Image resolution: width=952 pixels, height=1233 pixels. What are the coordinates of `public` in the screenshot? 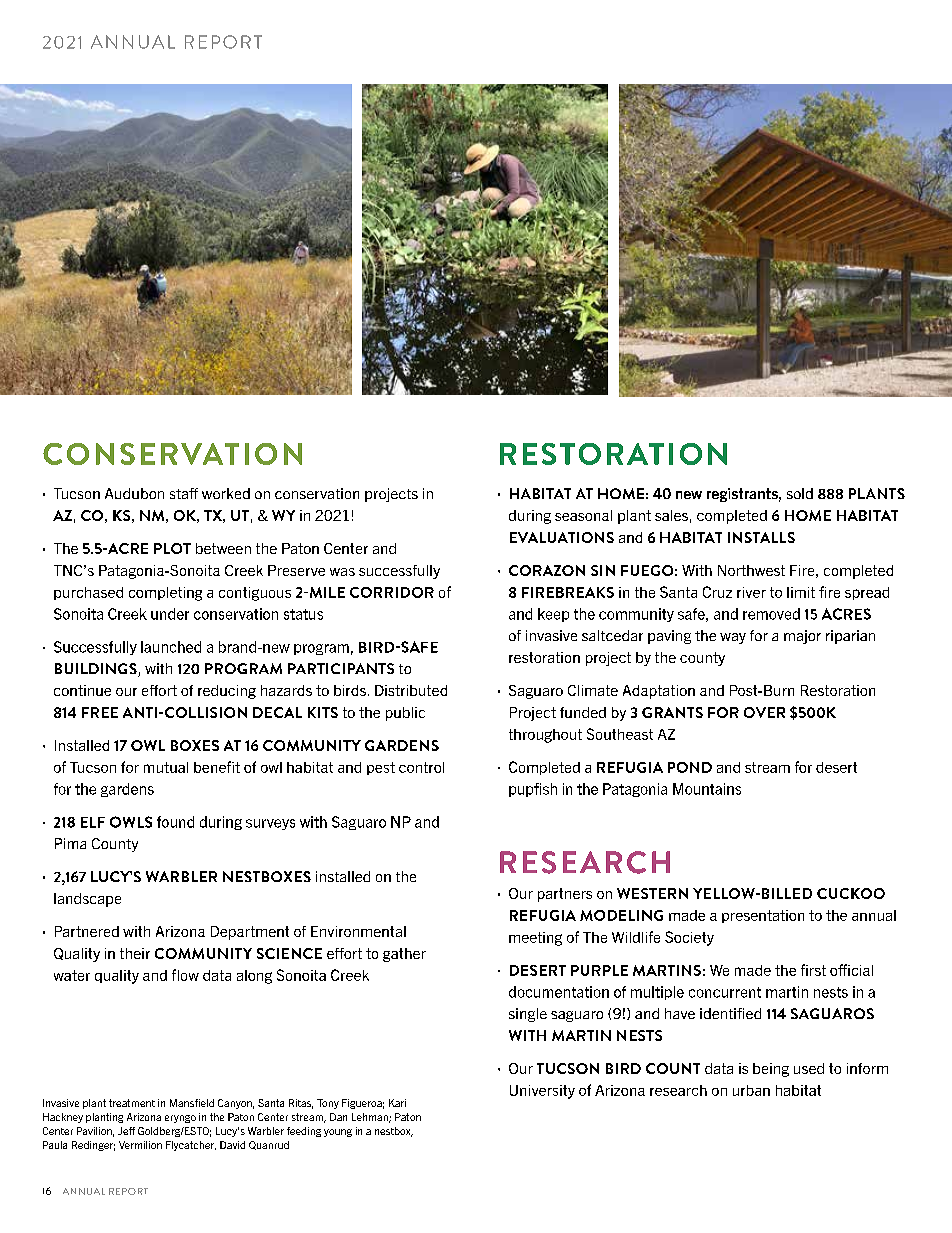 It's located at (405, 714).
